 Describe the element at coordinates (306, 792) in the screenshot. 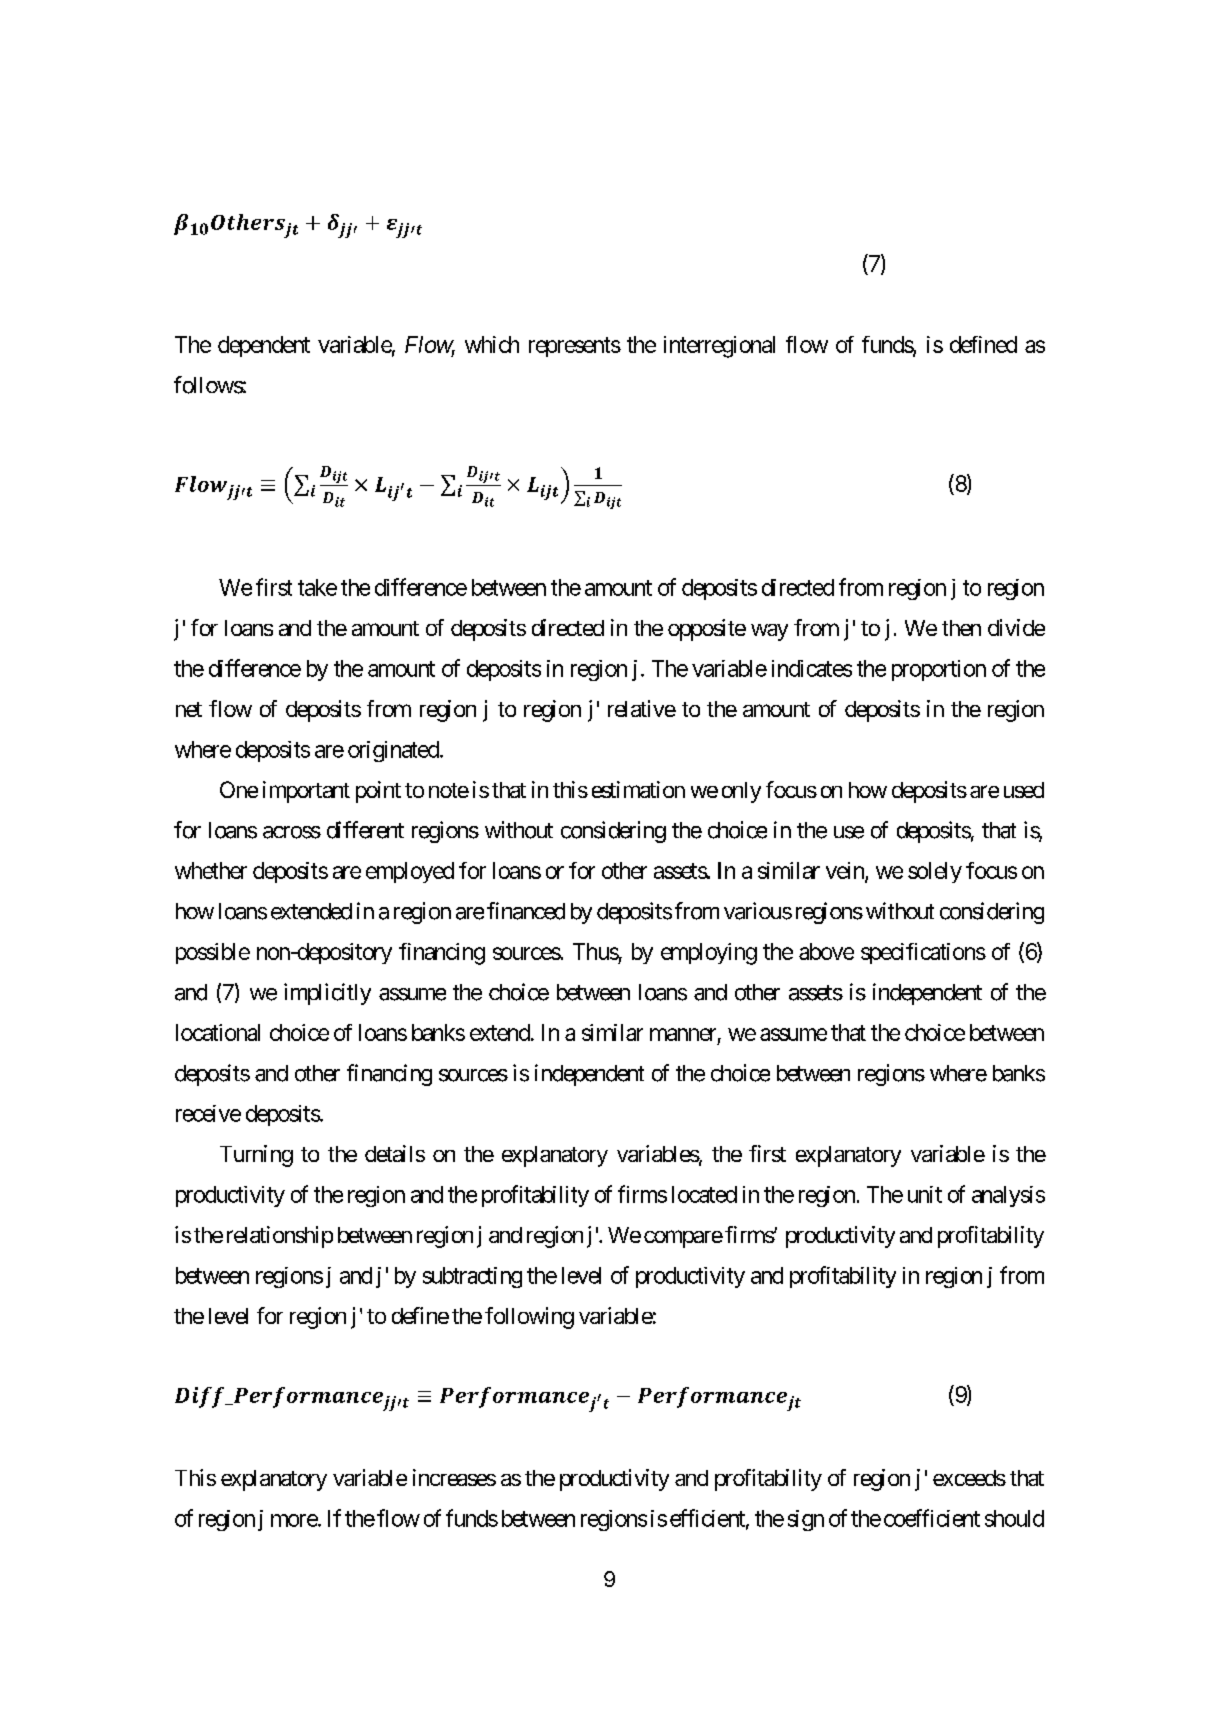

I see `important` at that location.
